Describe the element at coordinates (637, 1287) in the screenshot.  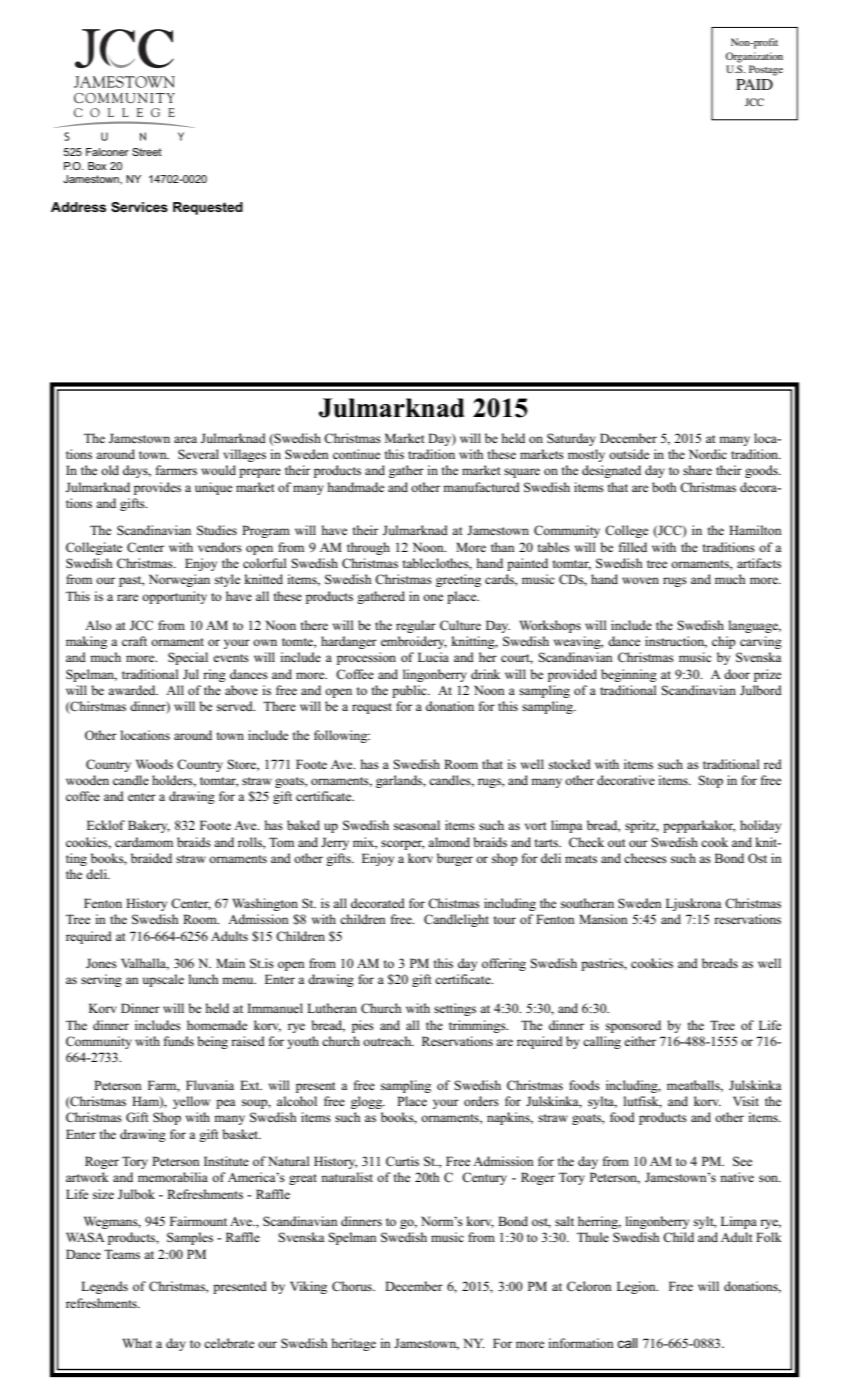
I see `Legion` at that location.
